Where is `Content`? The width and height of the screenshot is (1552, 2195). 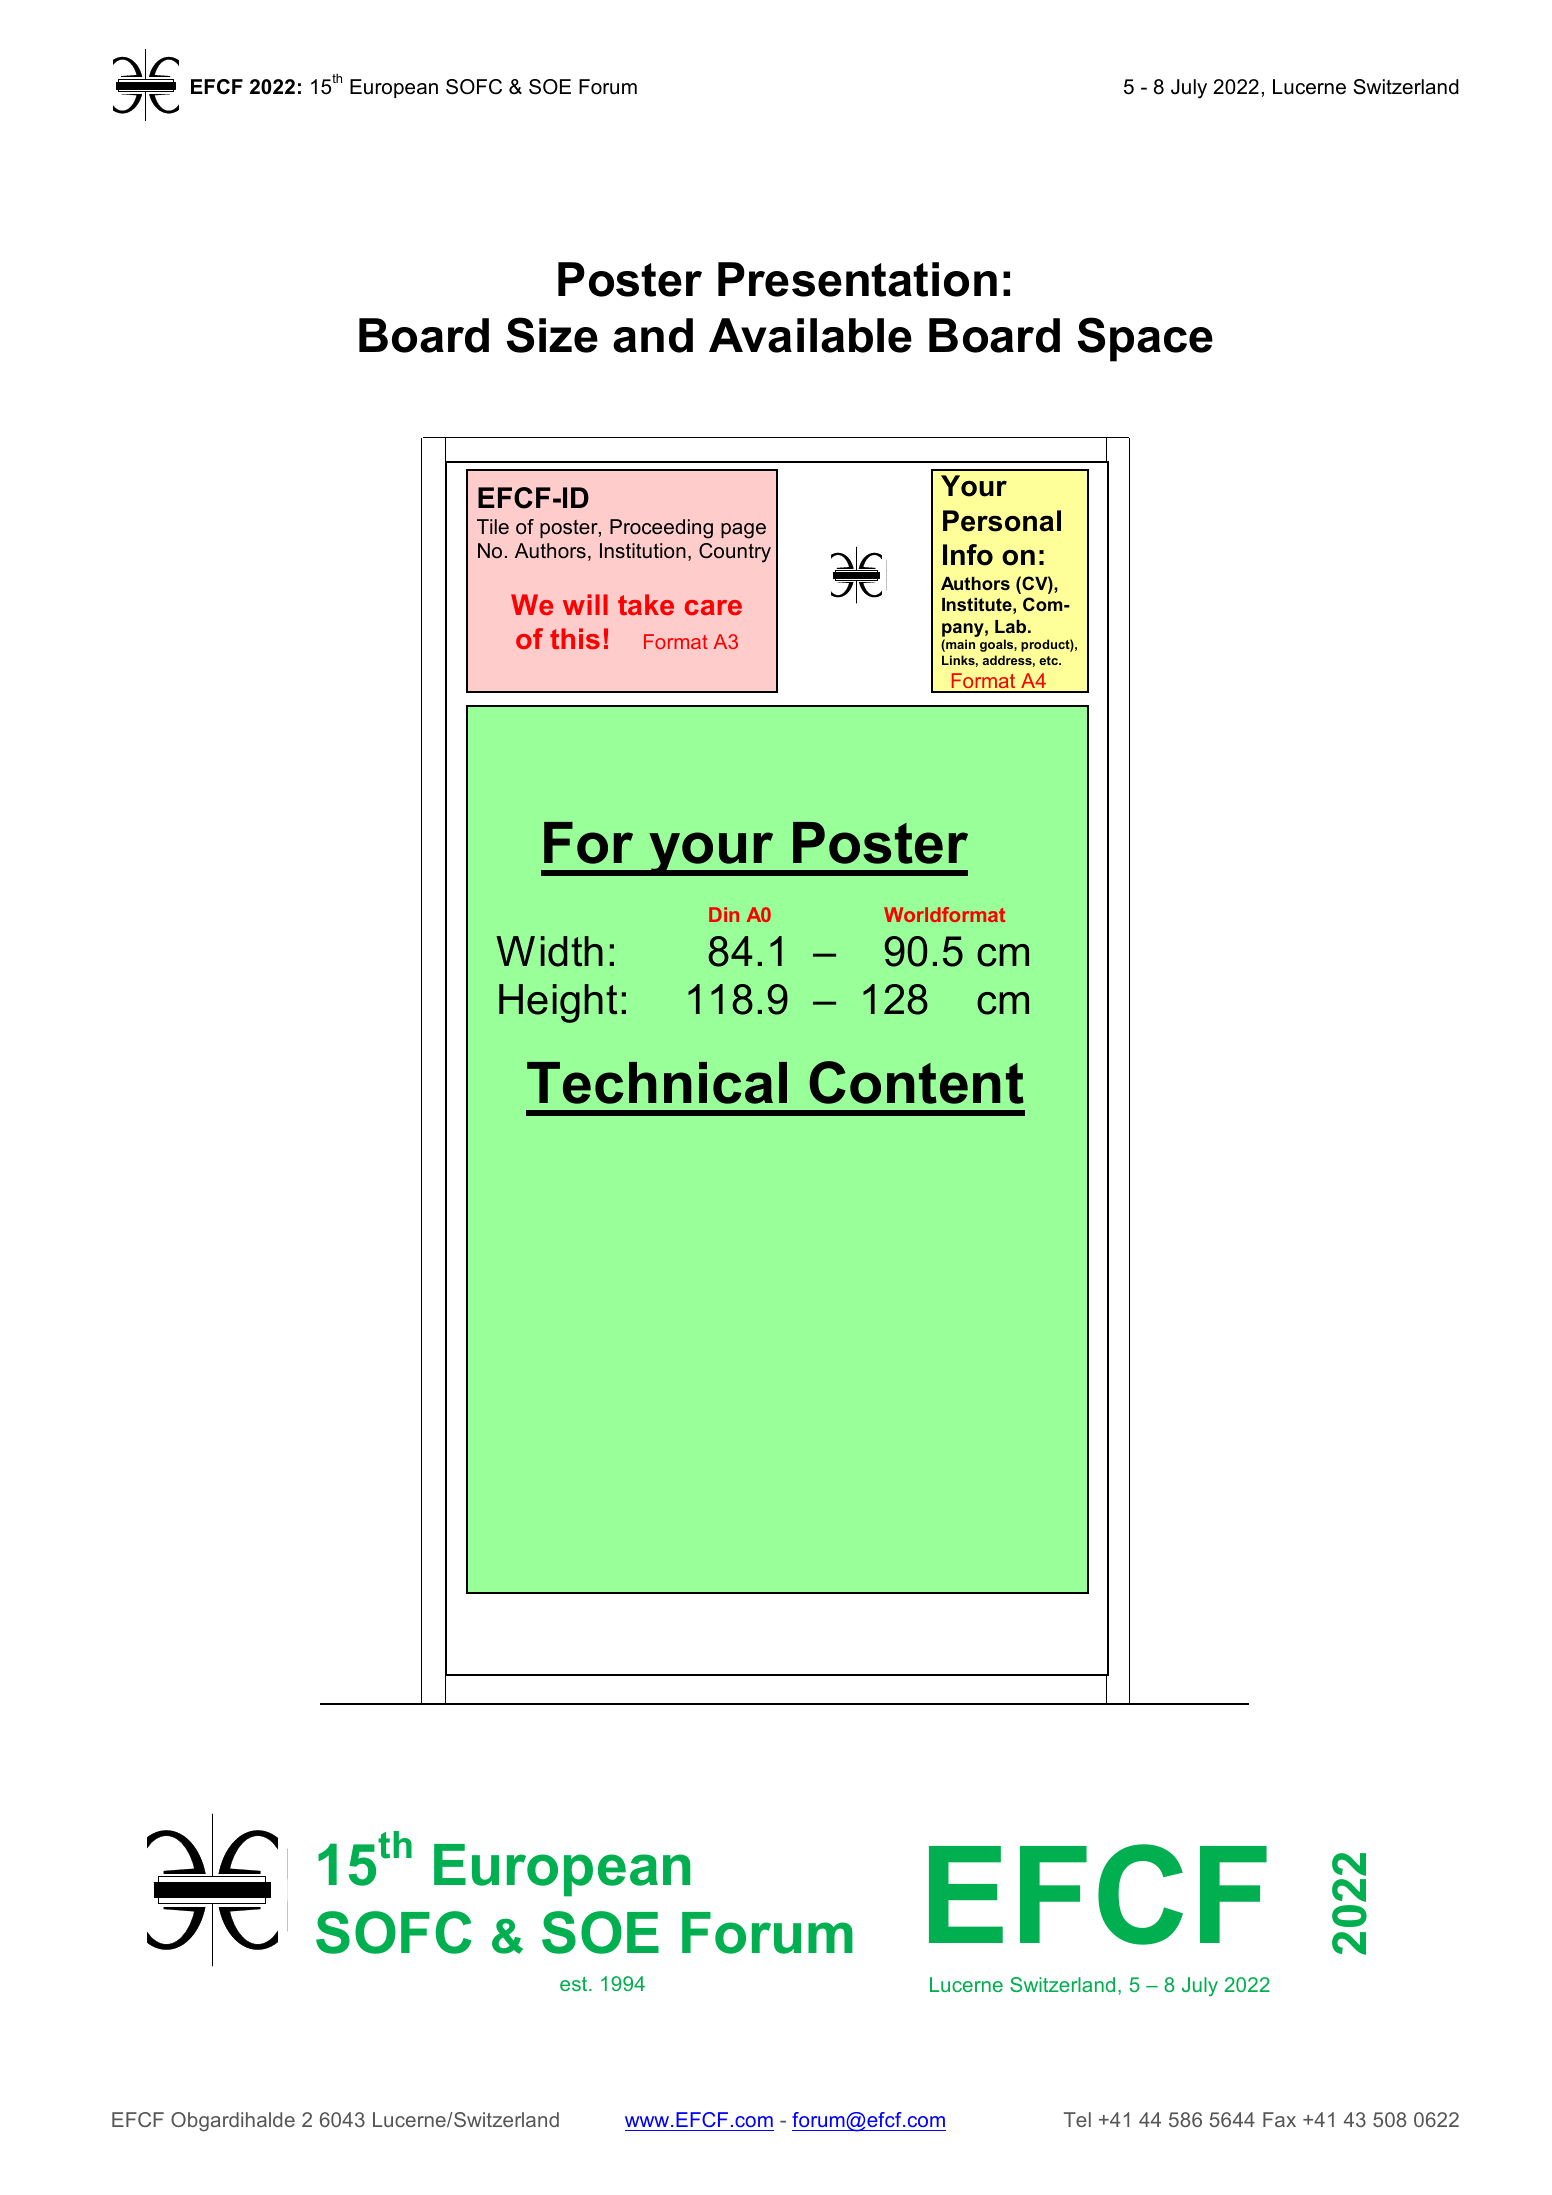
Content is located at coordinates (916, 1082).
